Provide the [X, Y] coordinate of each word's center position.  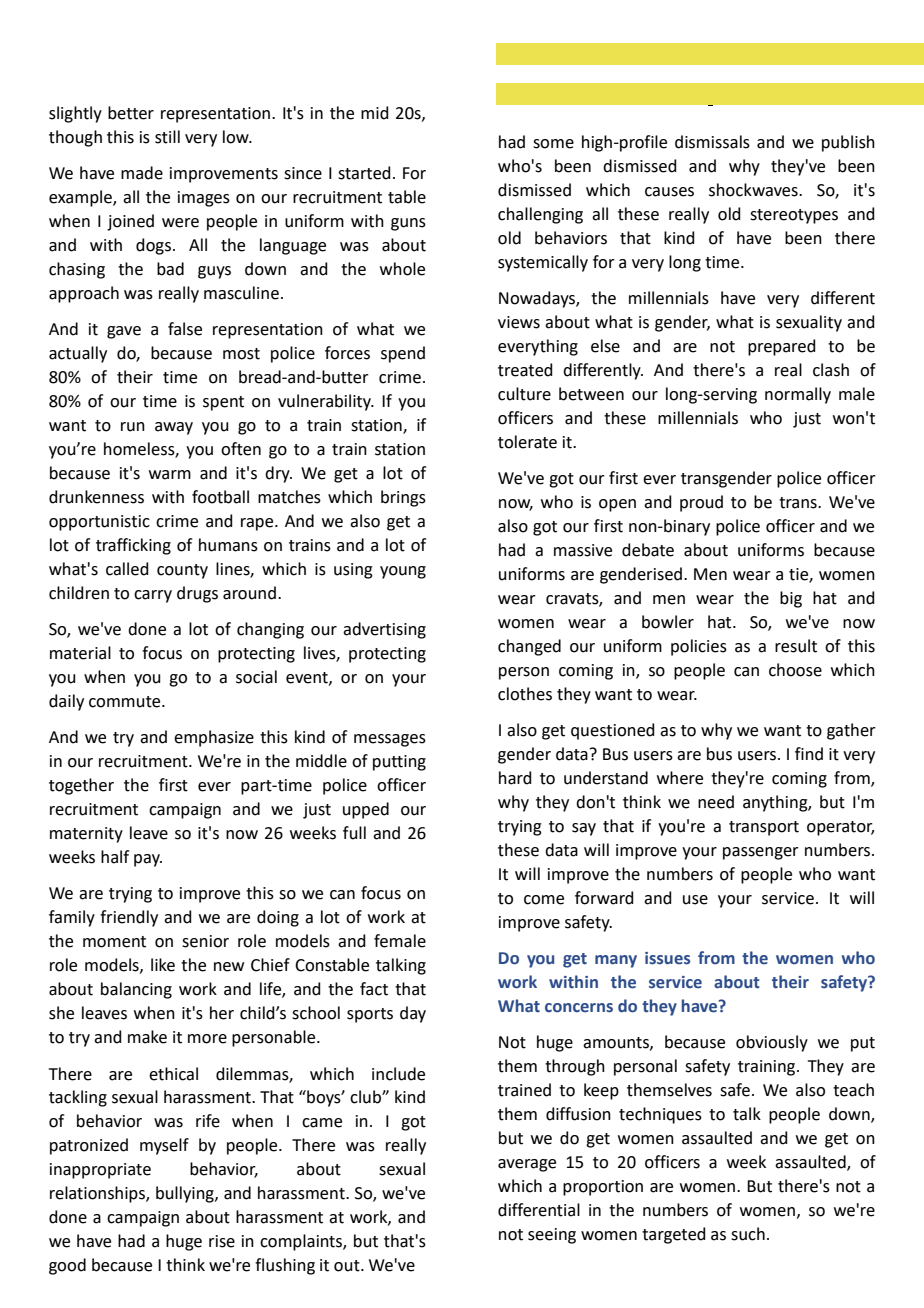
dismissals [712, 142]
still [167, 137]
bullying [186, 1194]
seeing [552, 1236]
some [553, 144]
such [748, 1234]
